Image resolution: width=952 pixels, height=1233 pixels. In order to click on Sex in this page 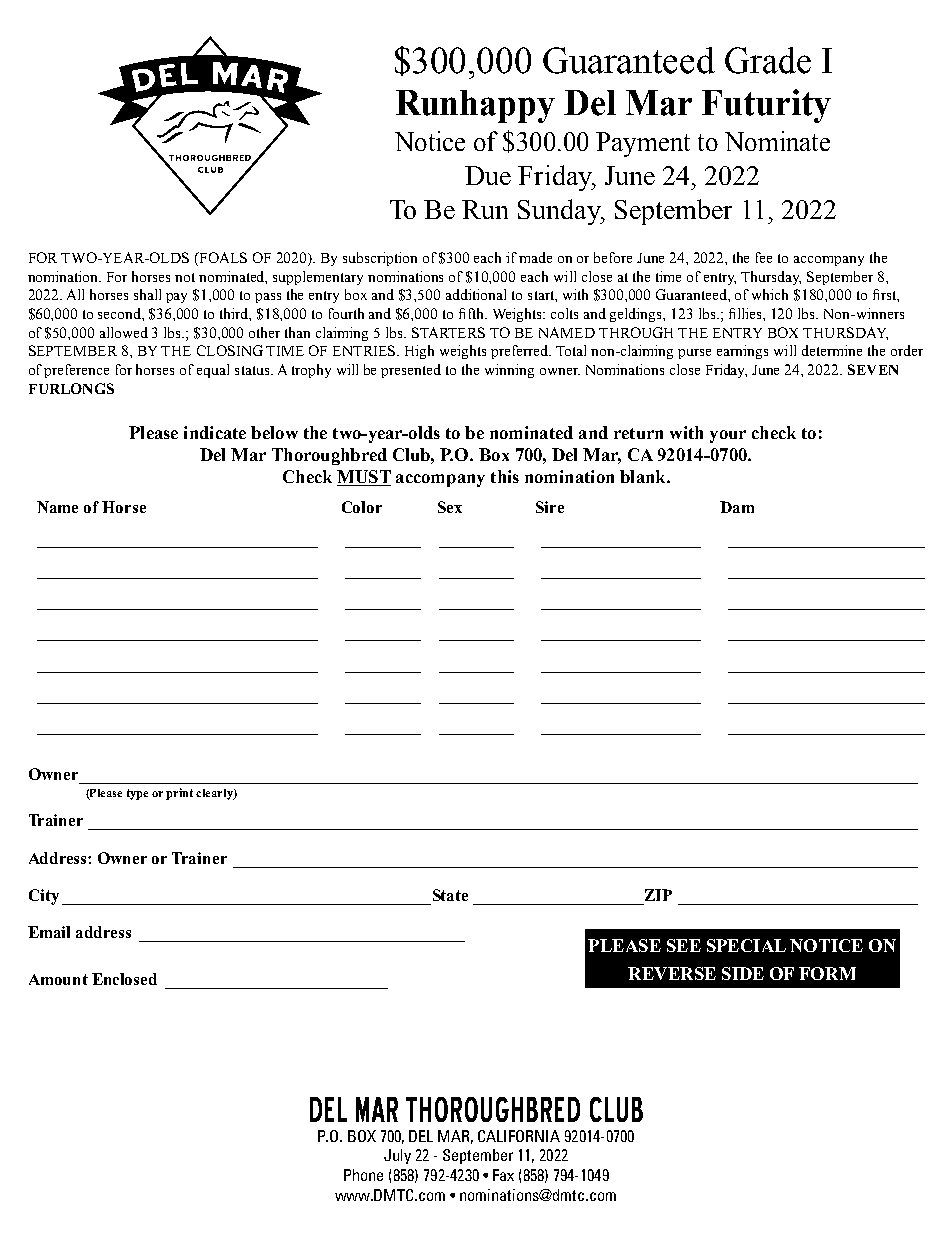, I will do `click(450, 507)`.
